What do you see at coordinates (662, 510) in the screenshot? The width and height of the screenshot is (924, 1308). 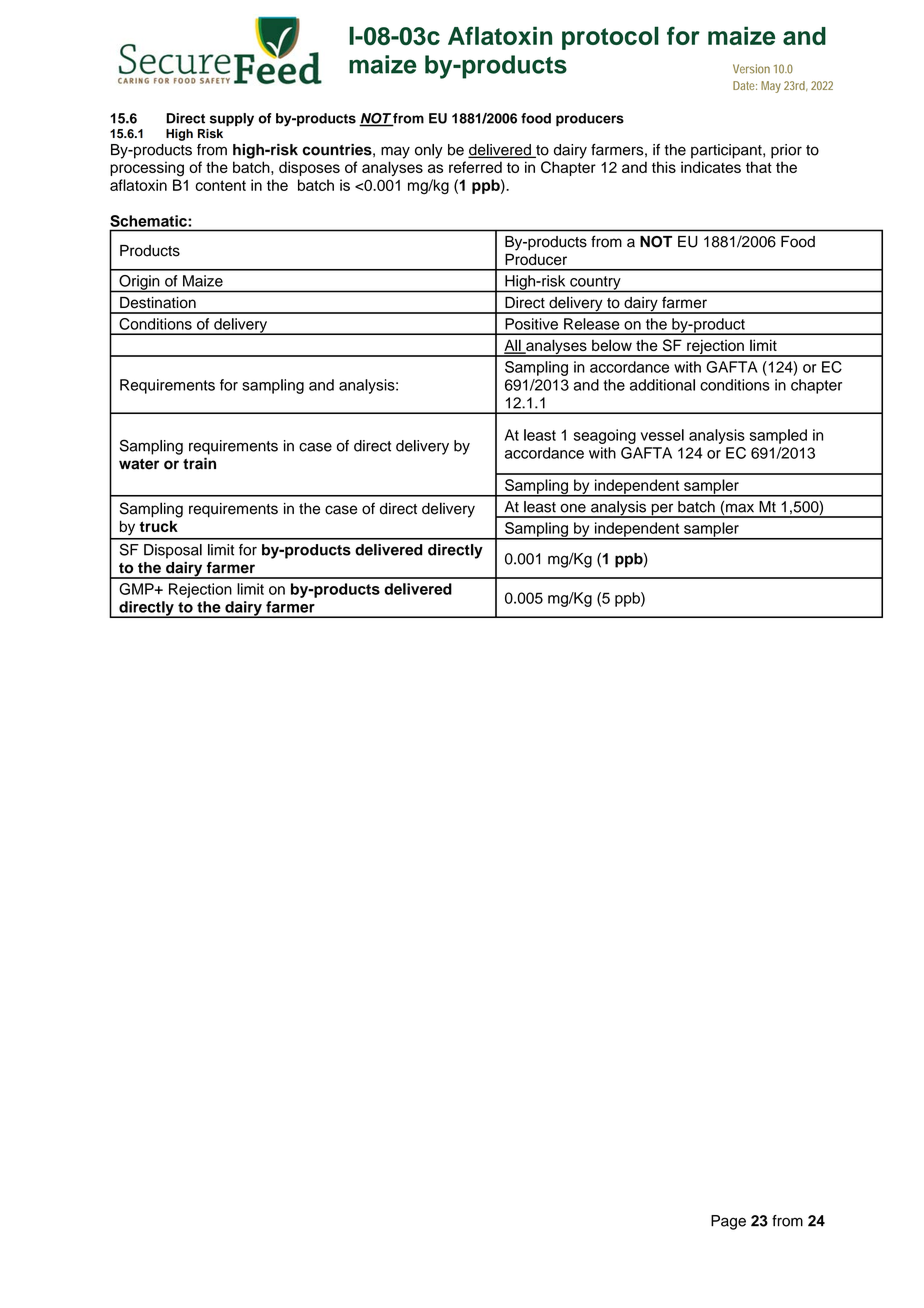 I see `per` at bounding box center [662, 510].
